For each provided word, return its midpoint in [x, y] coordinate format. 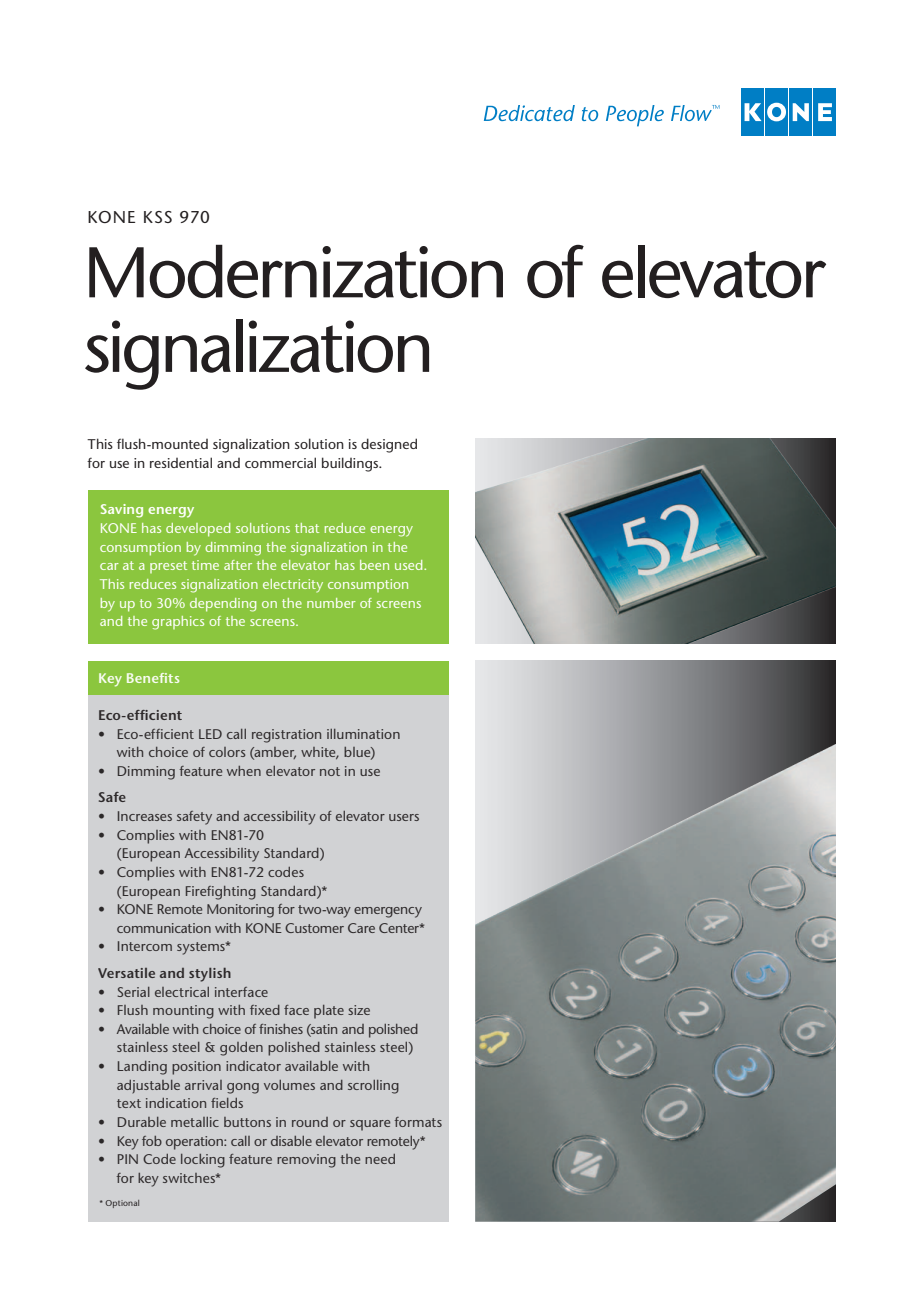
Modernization [296, 271]
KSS [158, 217]
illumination [363, 734]
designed [389, 445]
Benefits [153, 678]
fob [152, 1141]
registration [286, 736]
